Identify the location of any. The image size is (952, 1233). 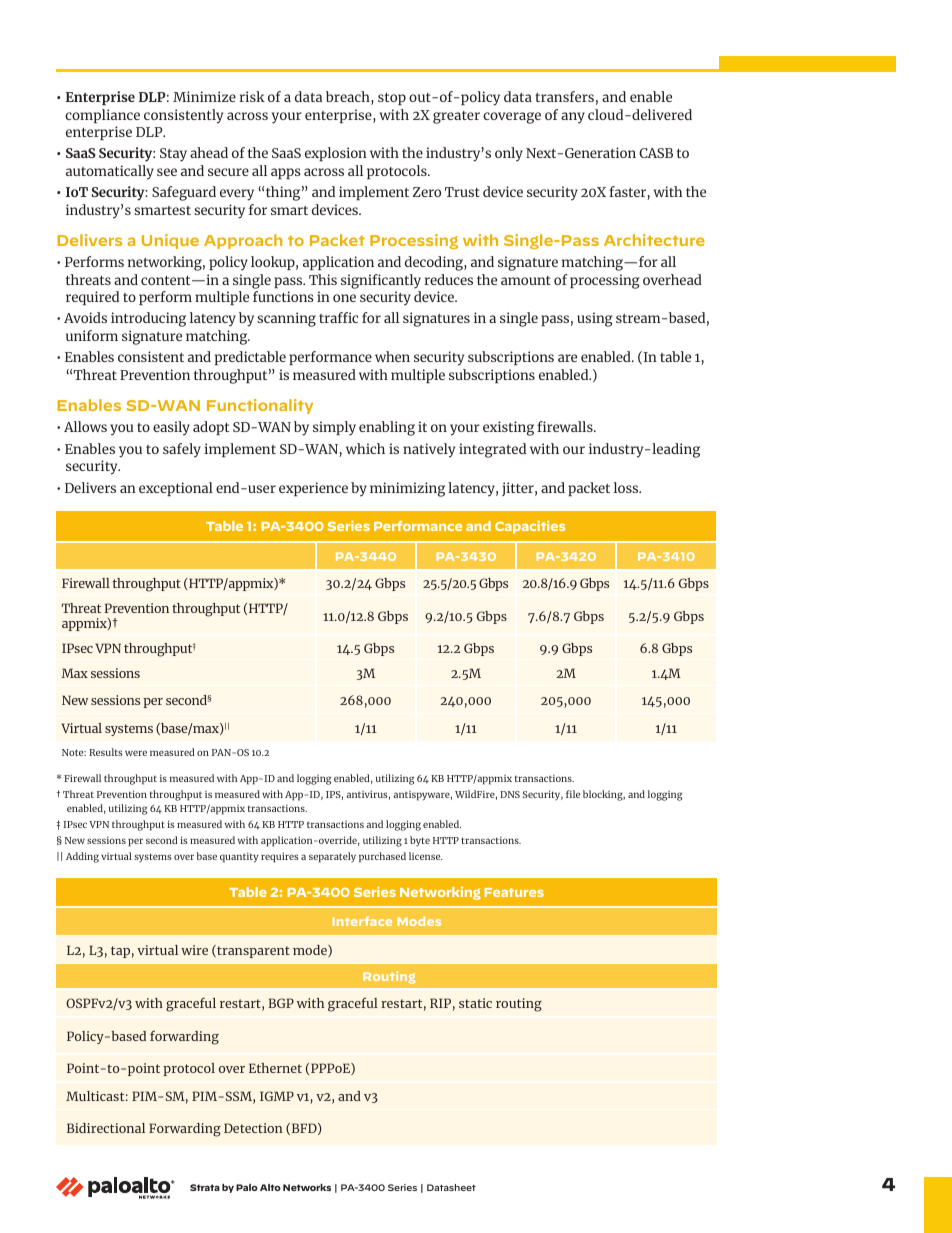
(573, 118).
